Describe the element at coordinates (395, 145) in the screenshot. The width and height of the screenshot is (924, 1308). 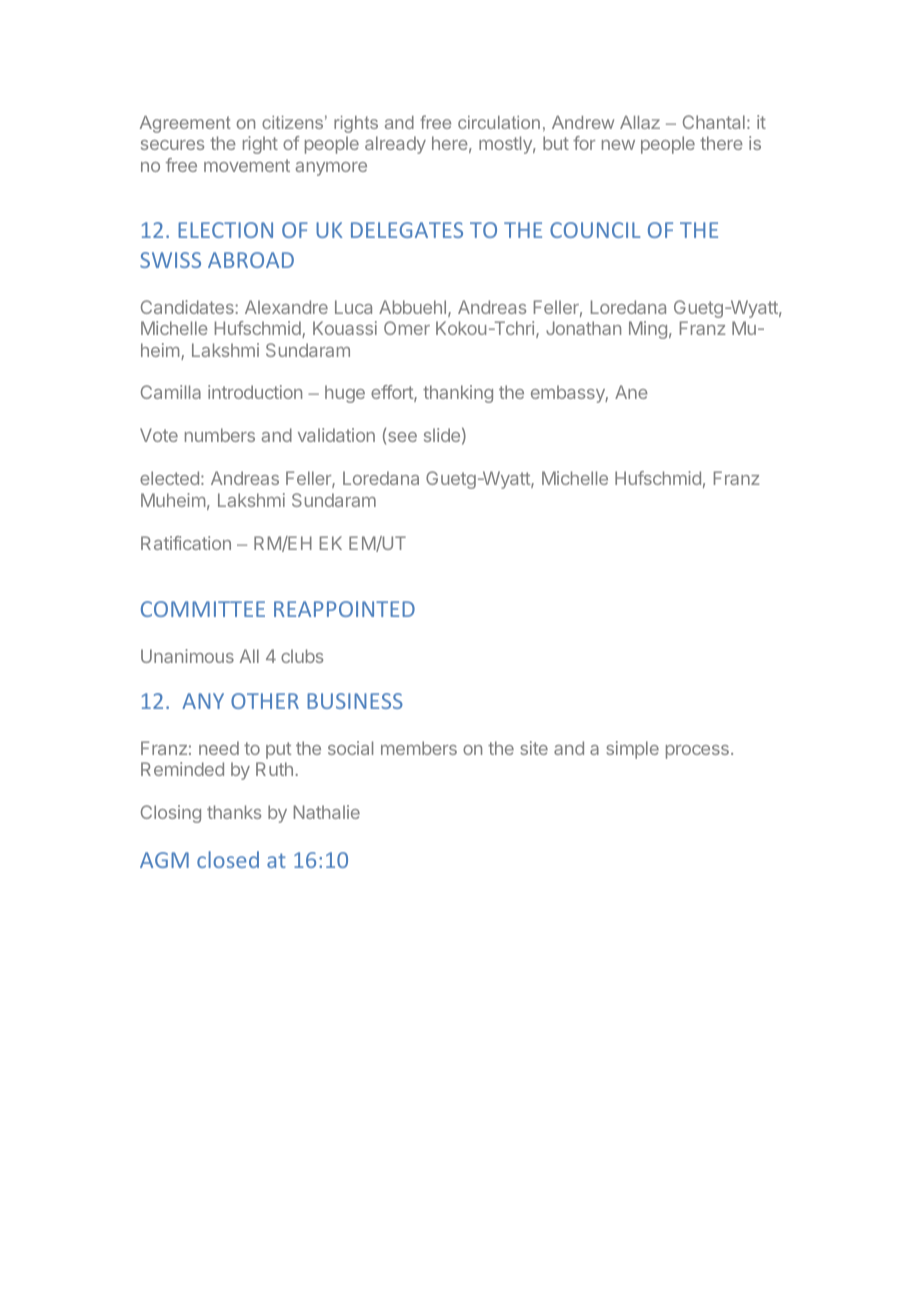
I see `already` at that location.
